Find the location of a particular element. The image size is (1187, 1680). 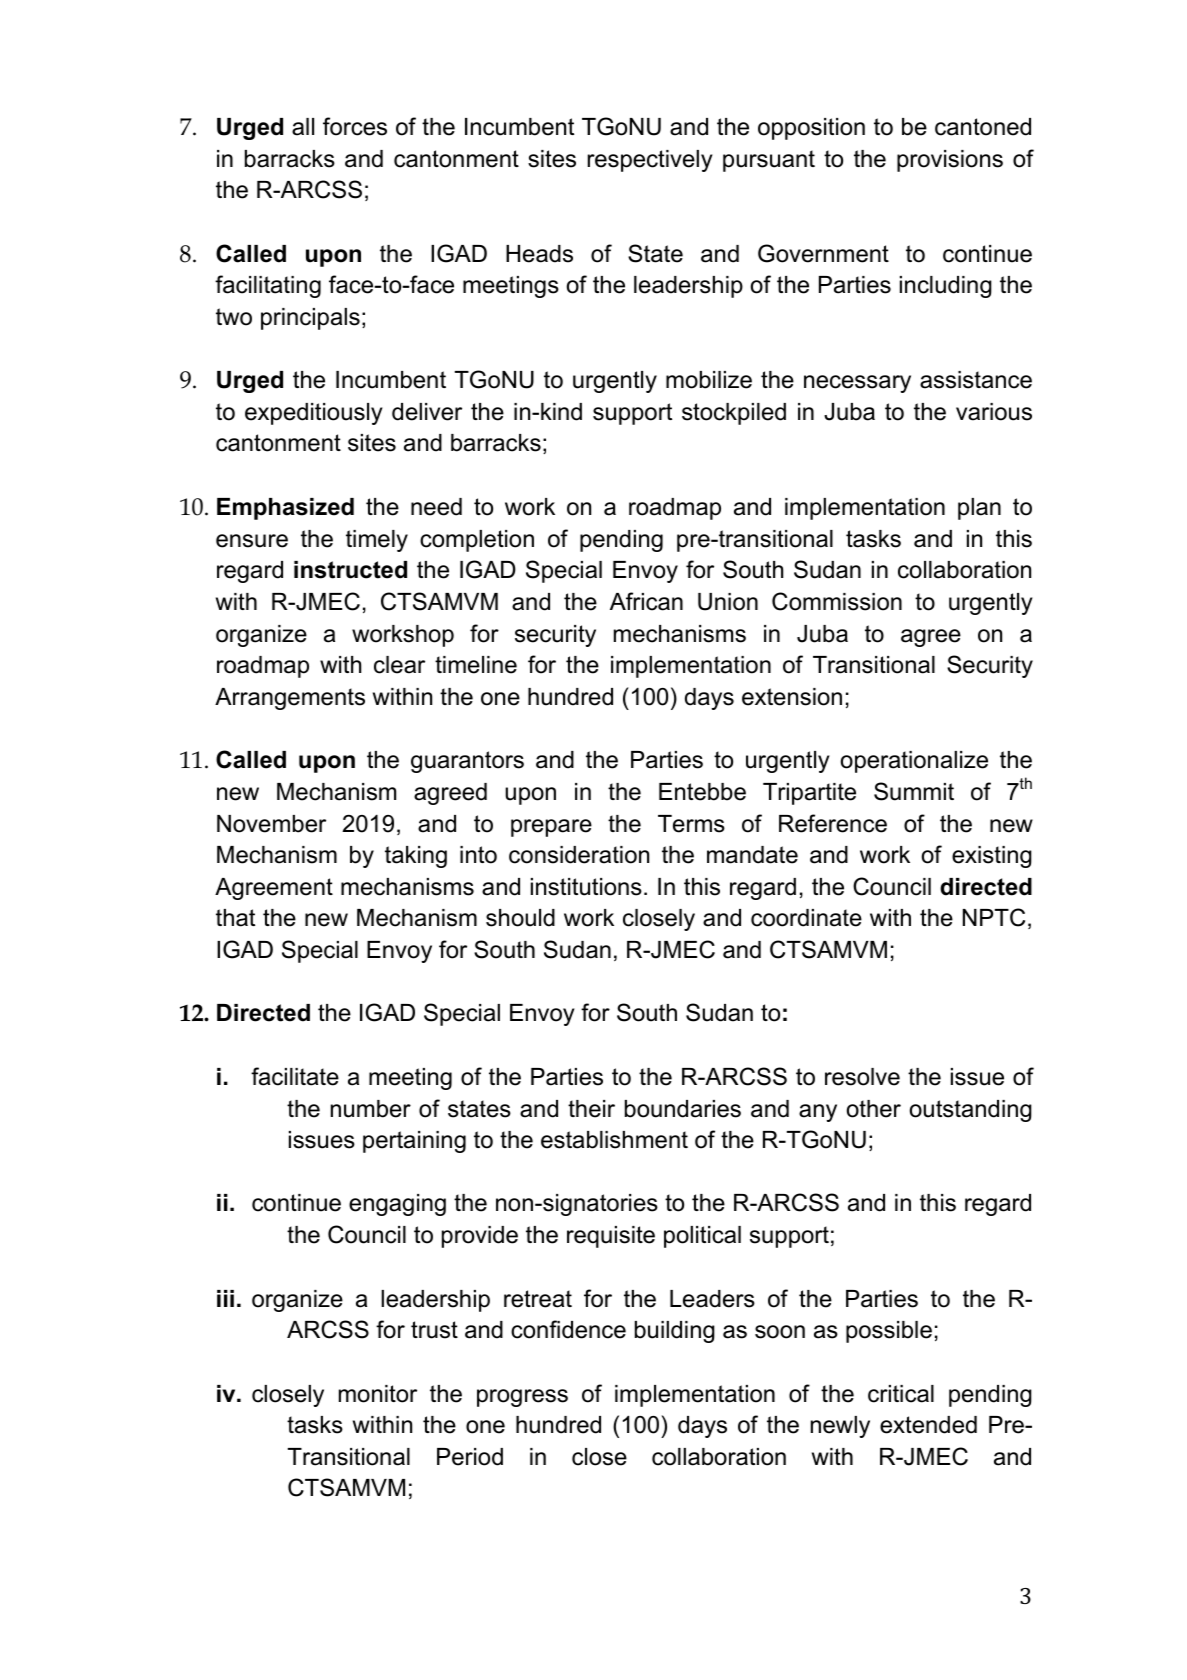

facilitate is located at coordinates (295, 1076).
